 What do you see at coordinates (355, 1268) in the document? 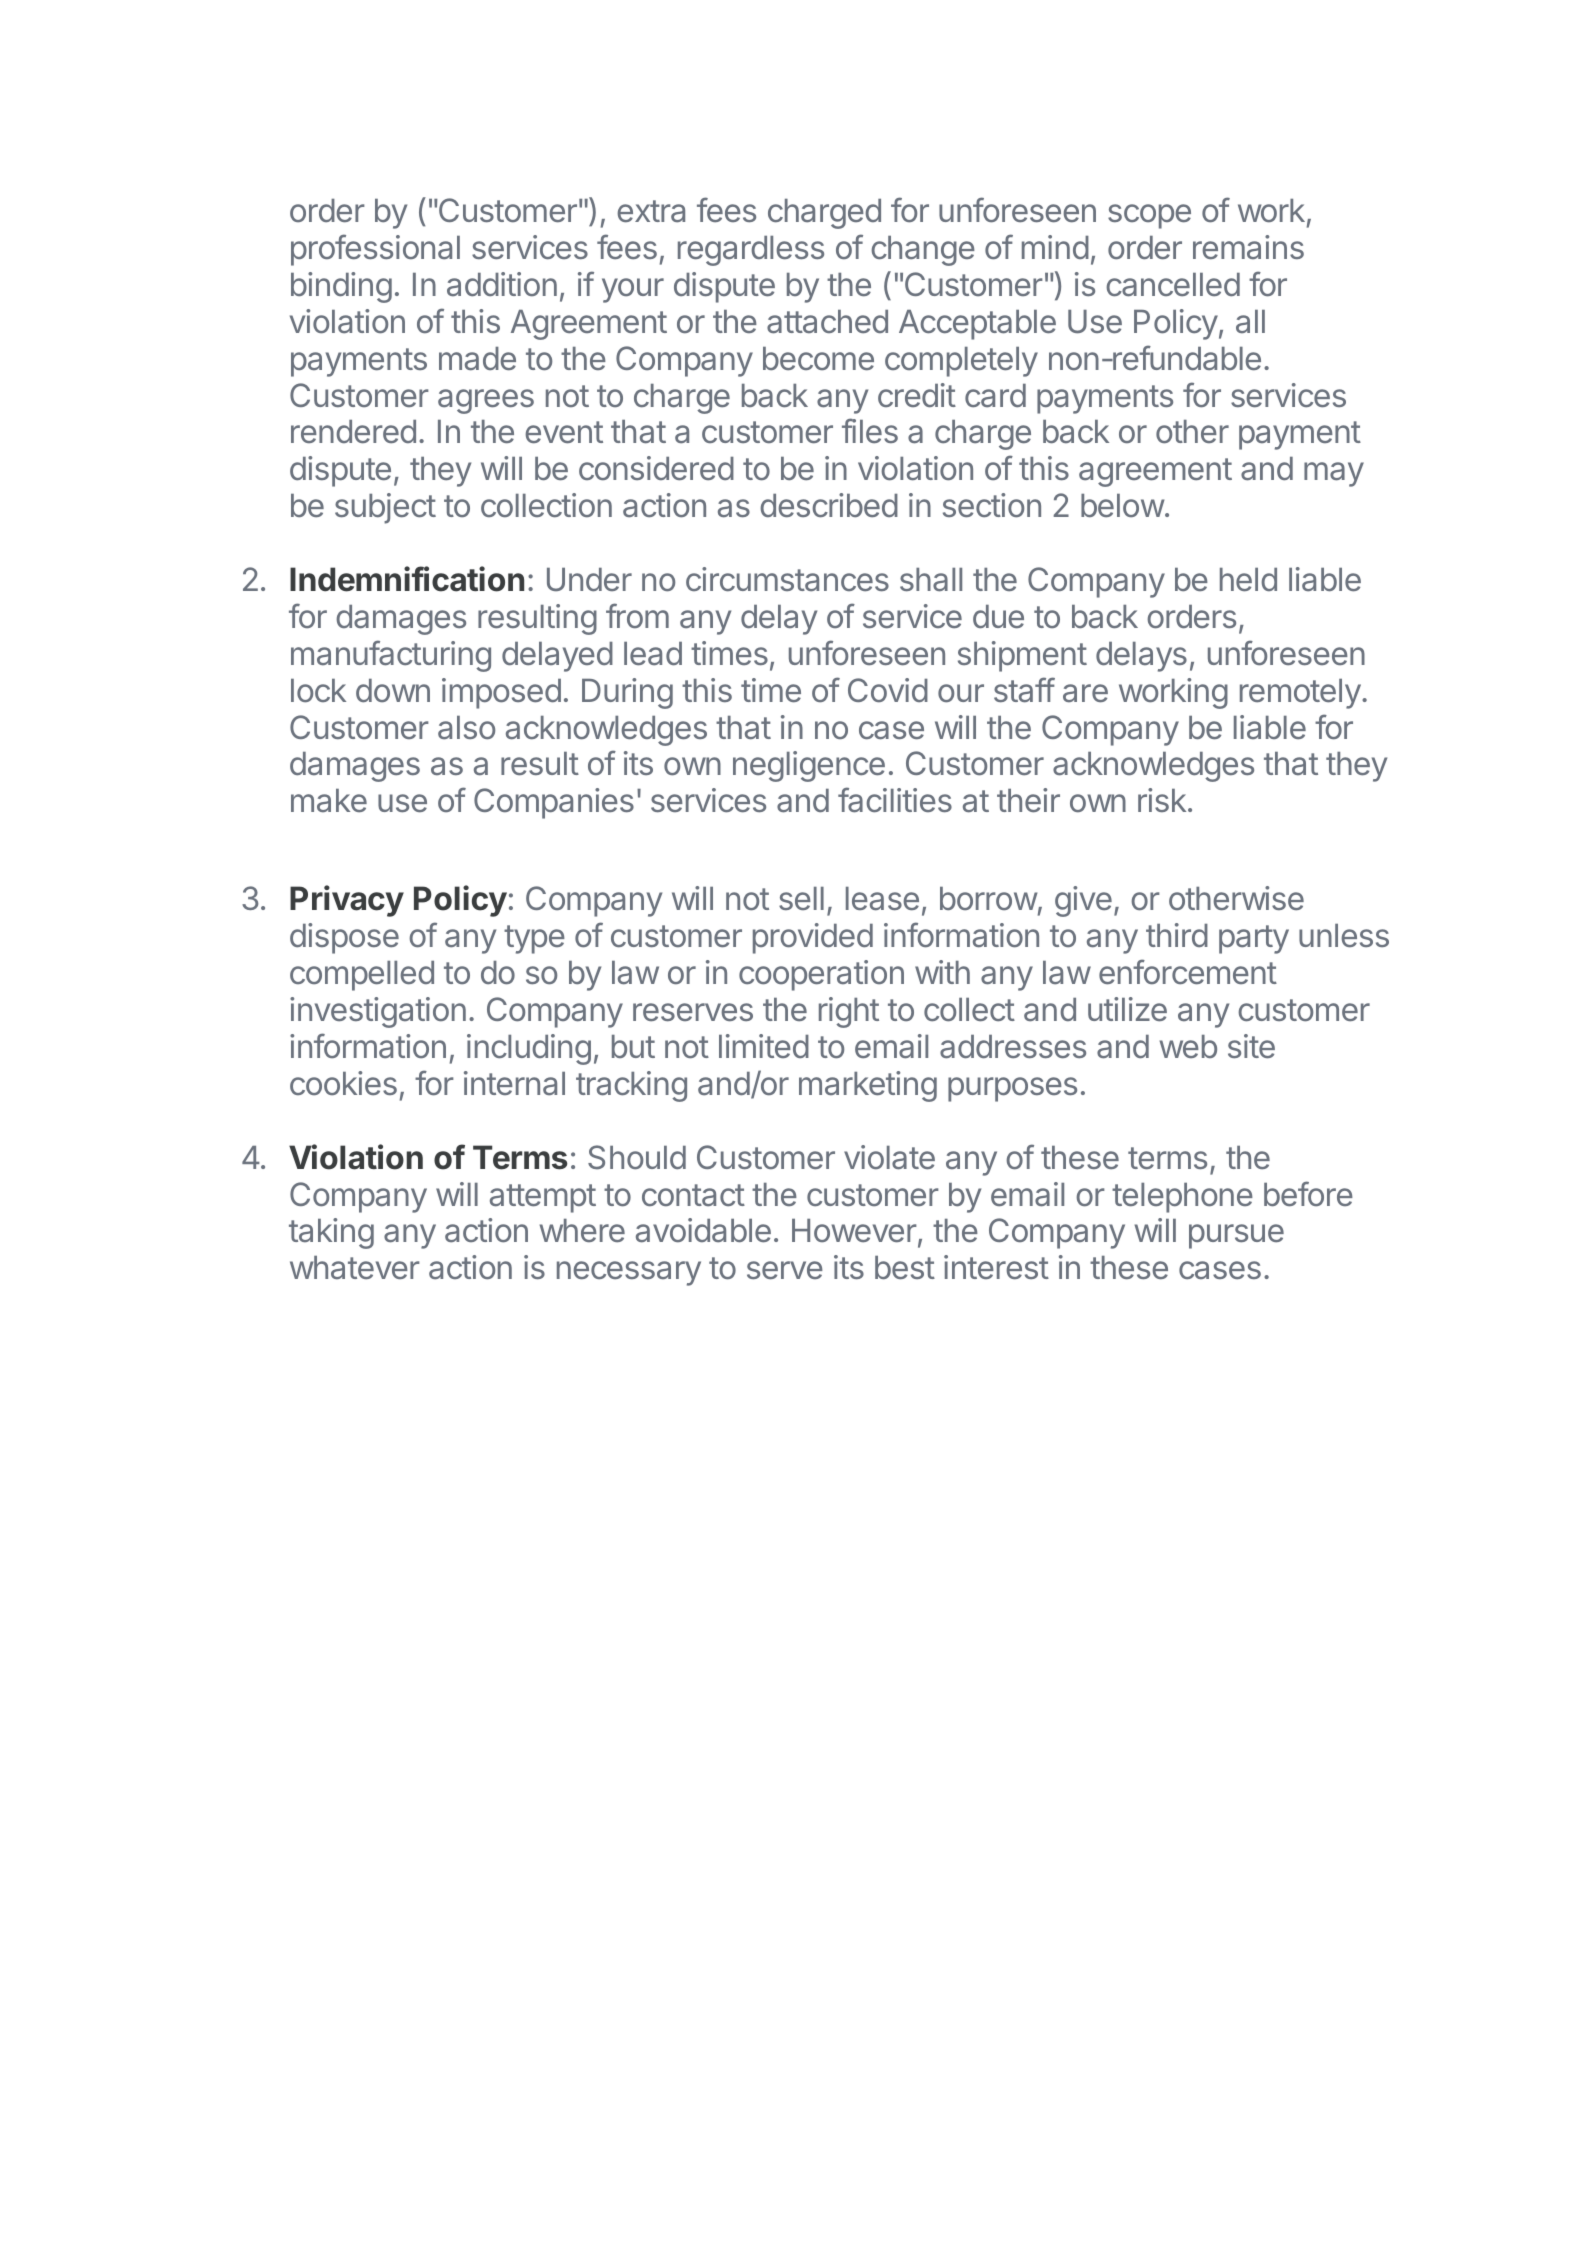
I see `whatever` at bounding box center [355, 1268].
